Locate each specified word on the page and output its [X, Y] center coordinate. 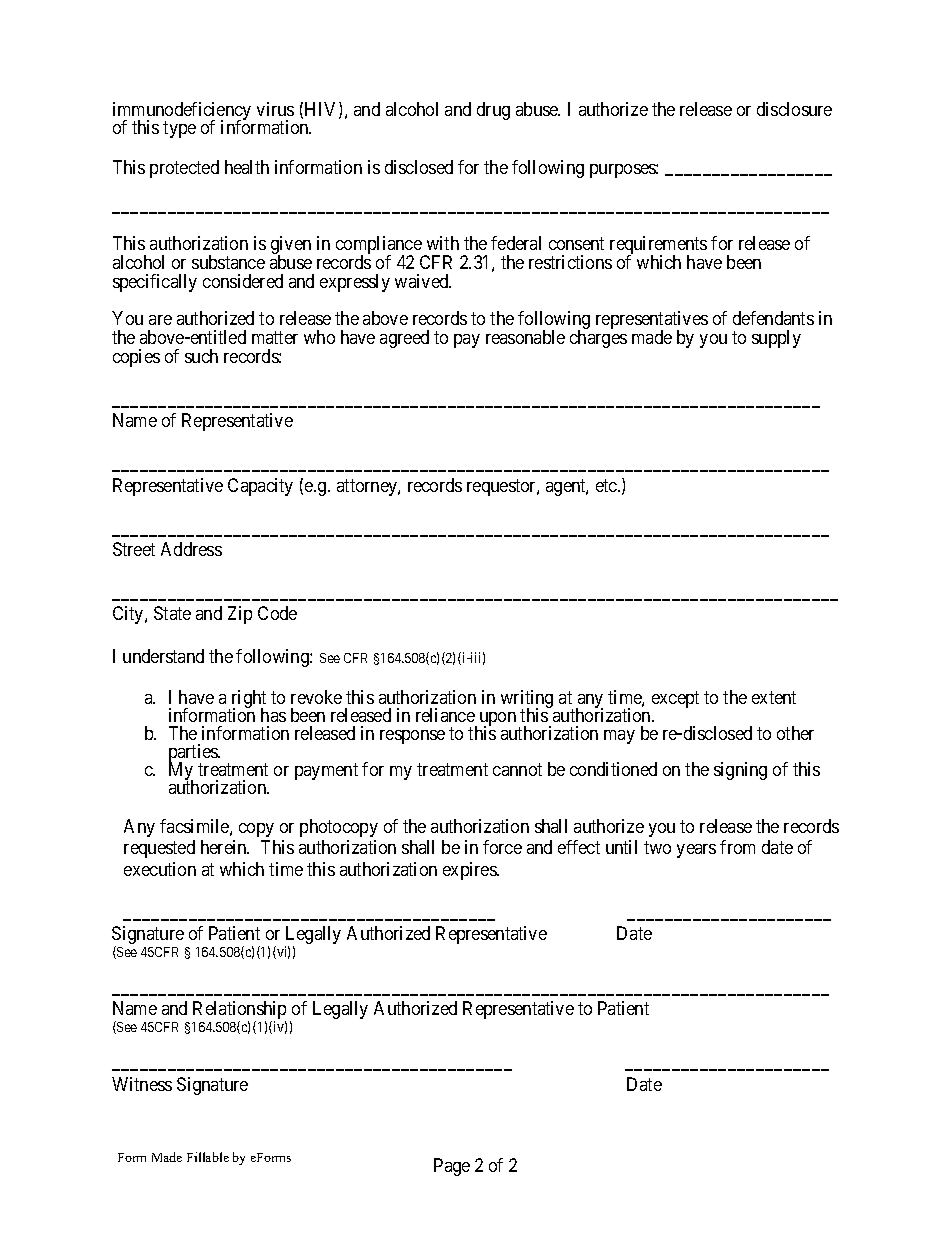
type [179, 130]
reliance [445, 715]
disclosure [794, 109]
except [675, 699]
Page [452, 1167]
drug [493, 111]
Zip [240, 615]
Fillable [208, 1157]
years [696, 851]
